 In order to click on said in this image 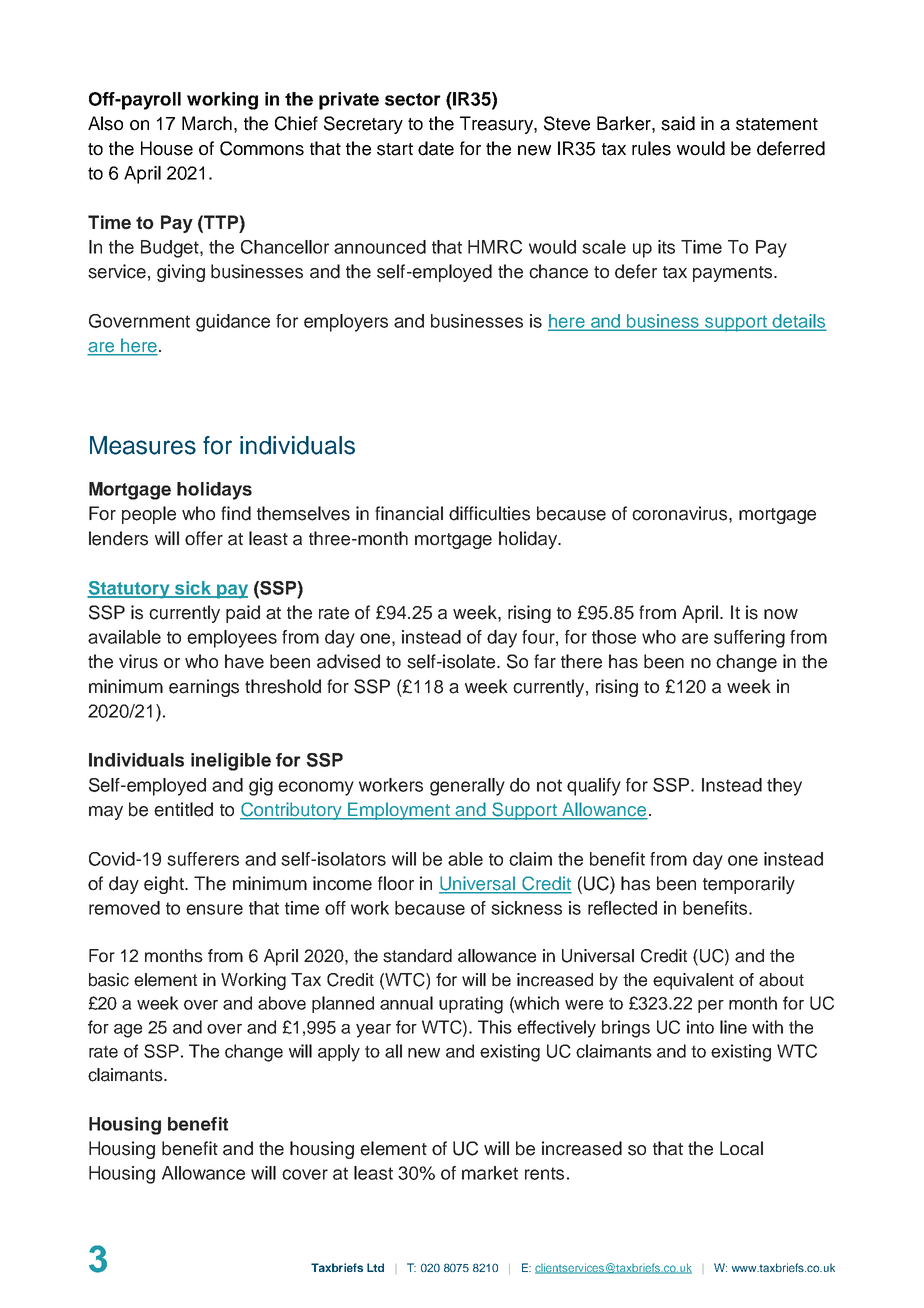, I will do `click(678, 123)`.
